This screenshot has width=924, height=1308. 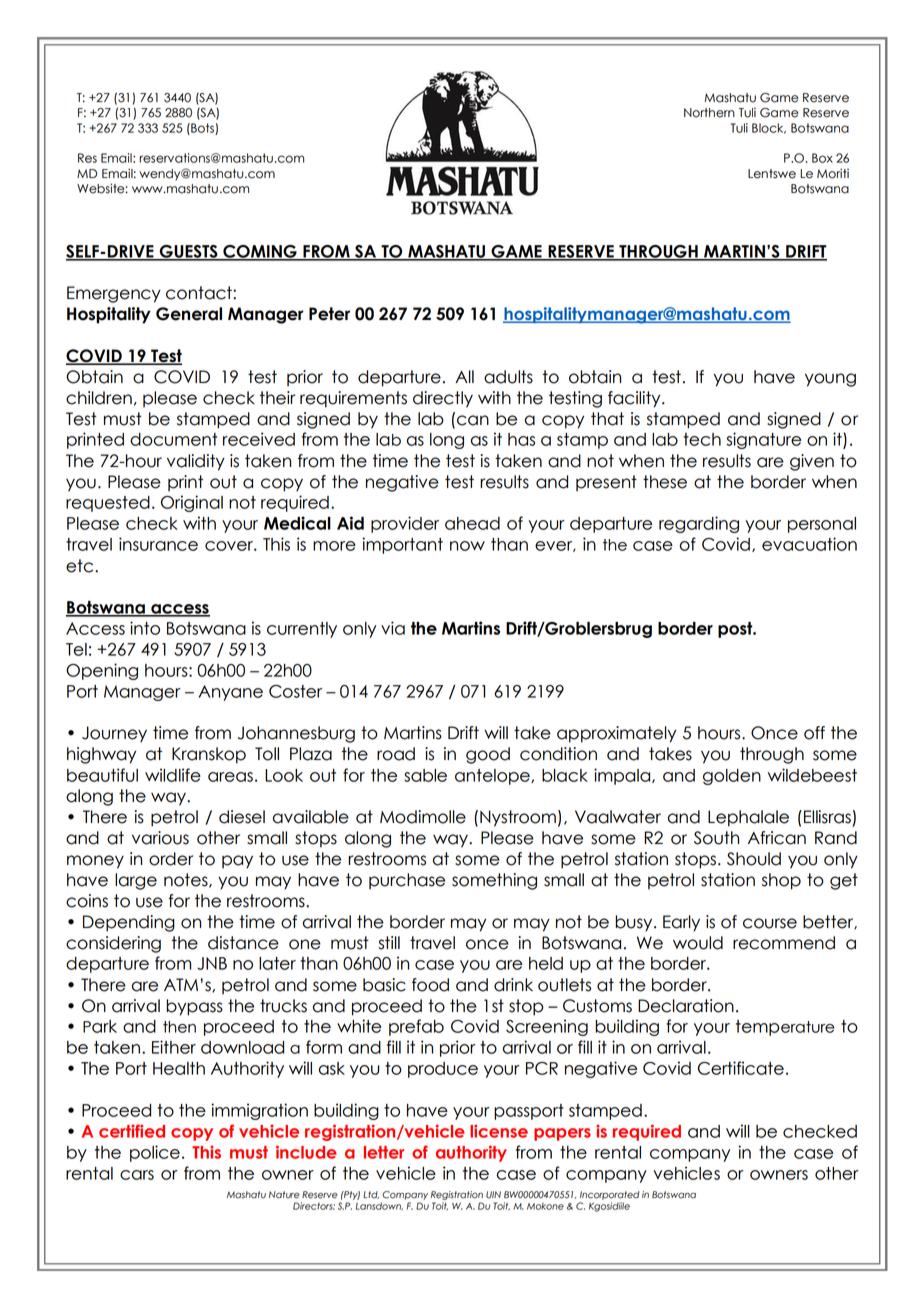 What do you see at coordinates (145, 628) in the screenshot?
I see `into` at bounding box center [145, 628].
